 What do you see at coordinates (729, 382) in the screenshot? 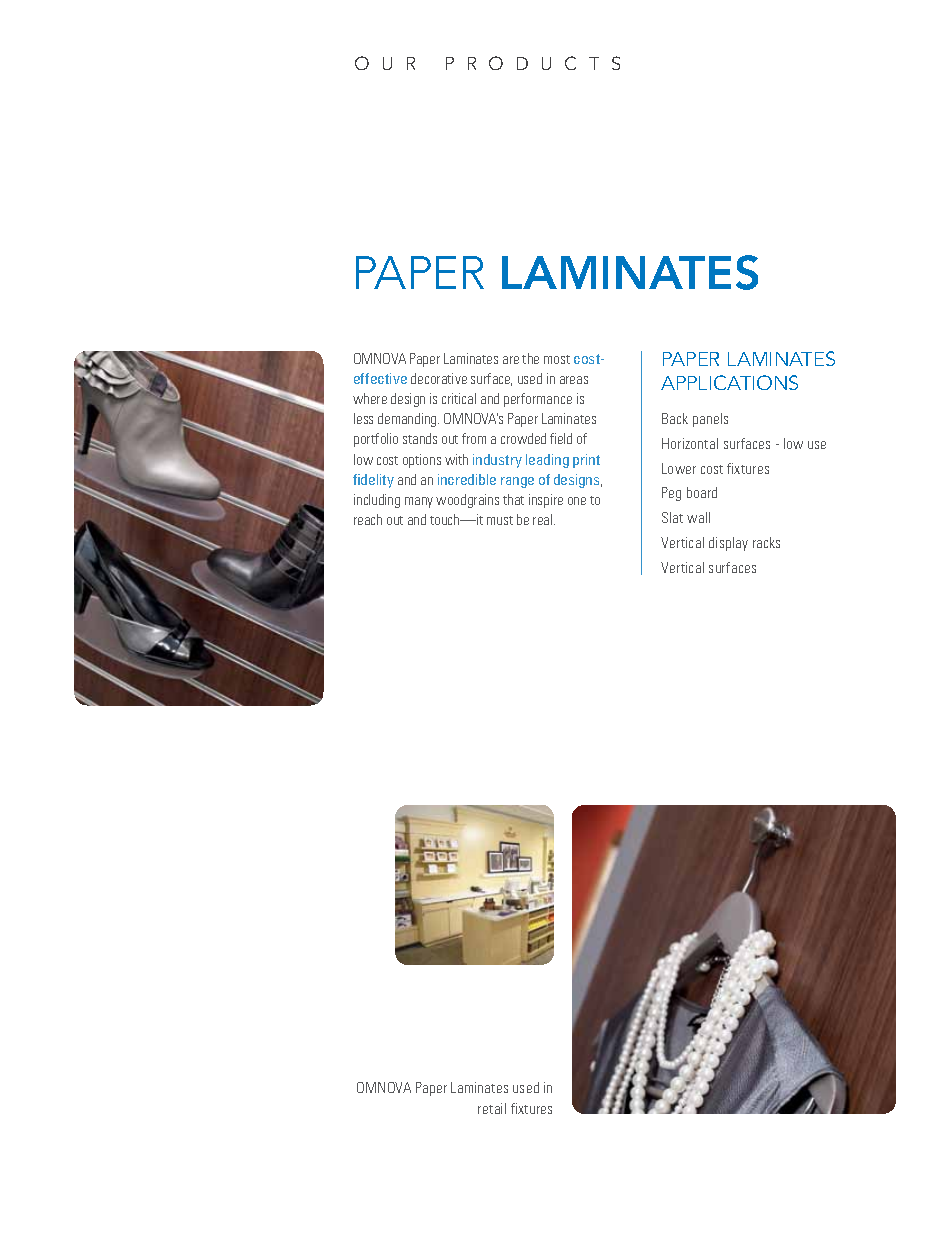
I see `APPLICATIONS` at bounding box center [729, 382].
